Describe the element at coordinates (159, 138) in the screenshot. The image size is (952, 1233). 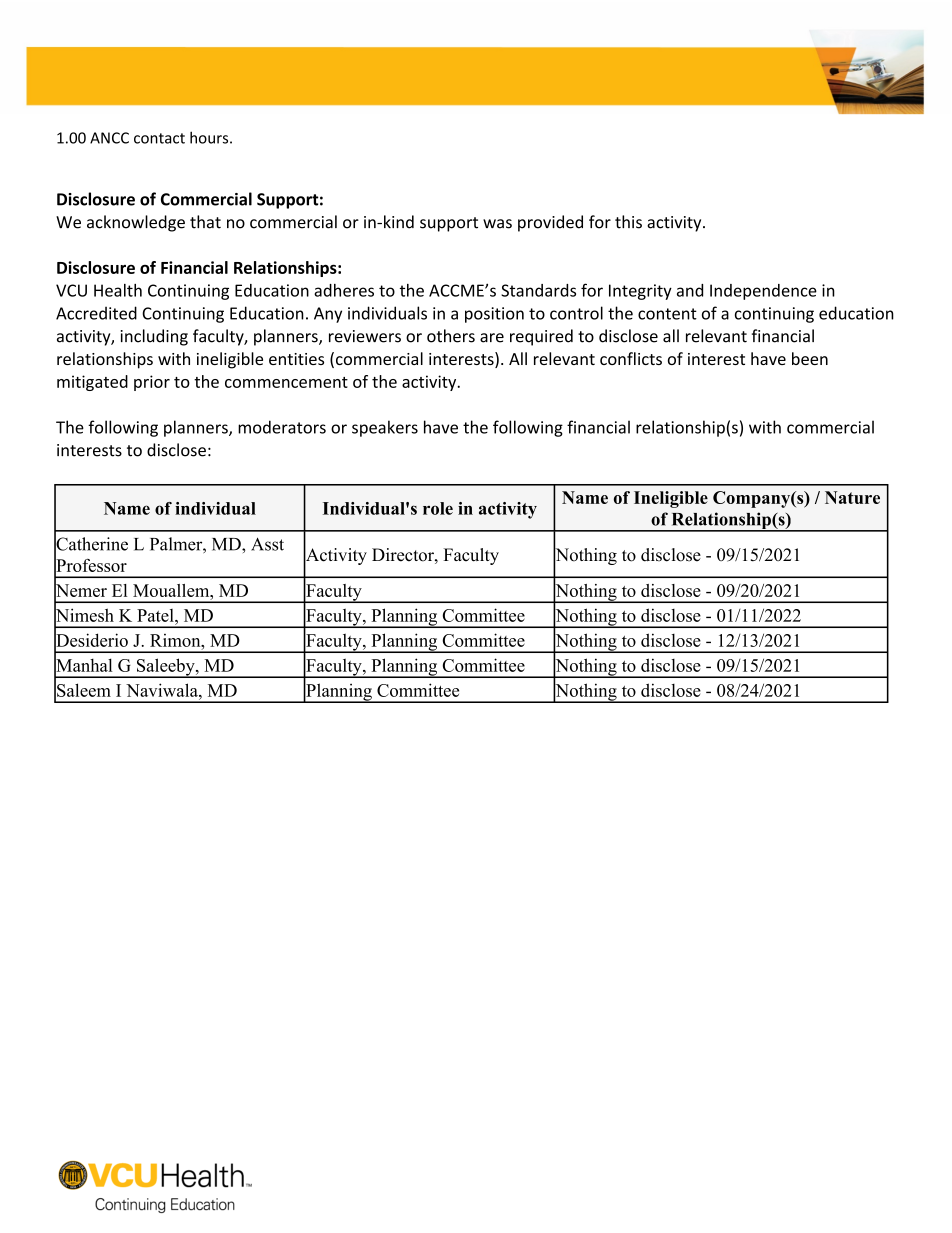
I see `contact` at that location.
